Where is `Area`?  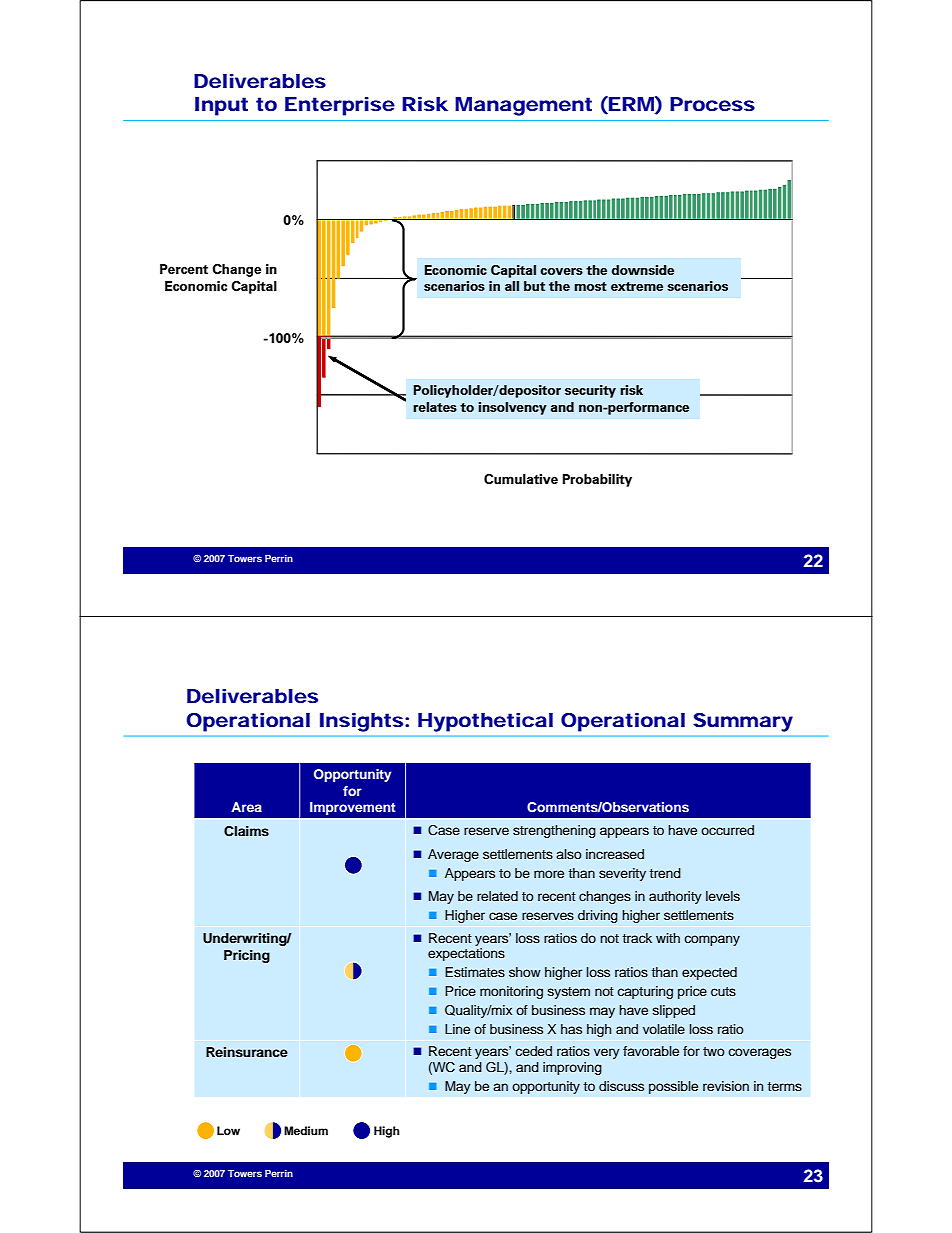 Area is located at coordinates (246, 807).
